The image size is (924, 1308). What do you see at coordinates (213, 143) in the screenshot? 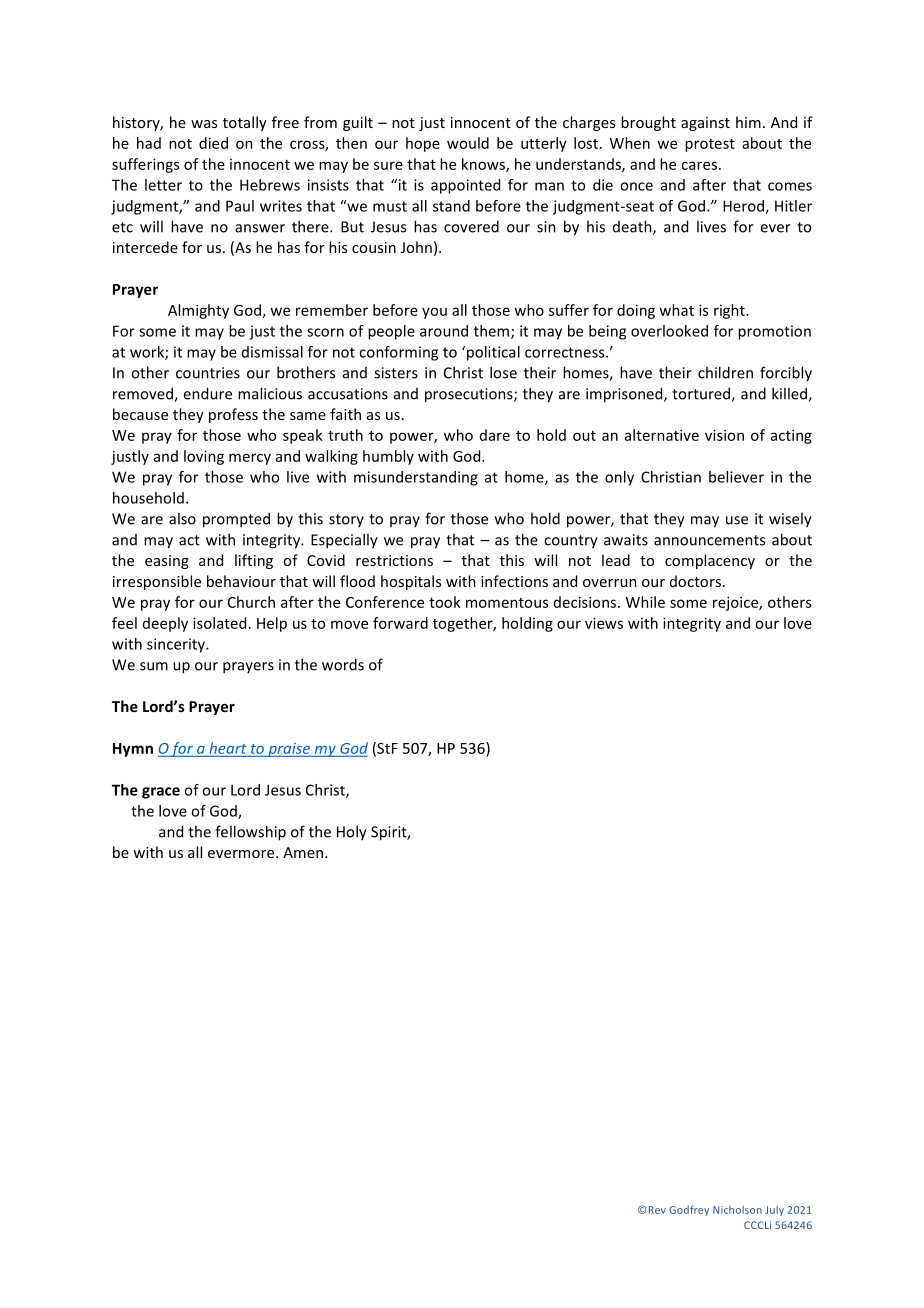
I see `died` at bounding box center [213, 143].
